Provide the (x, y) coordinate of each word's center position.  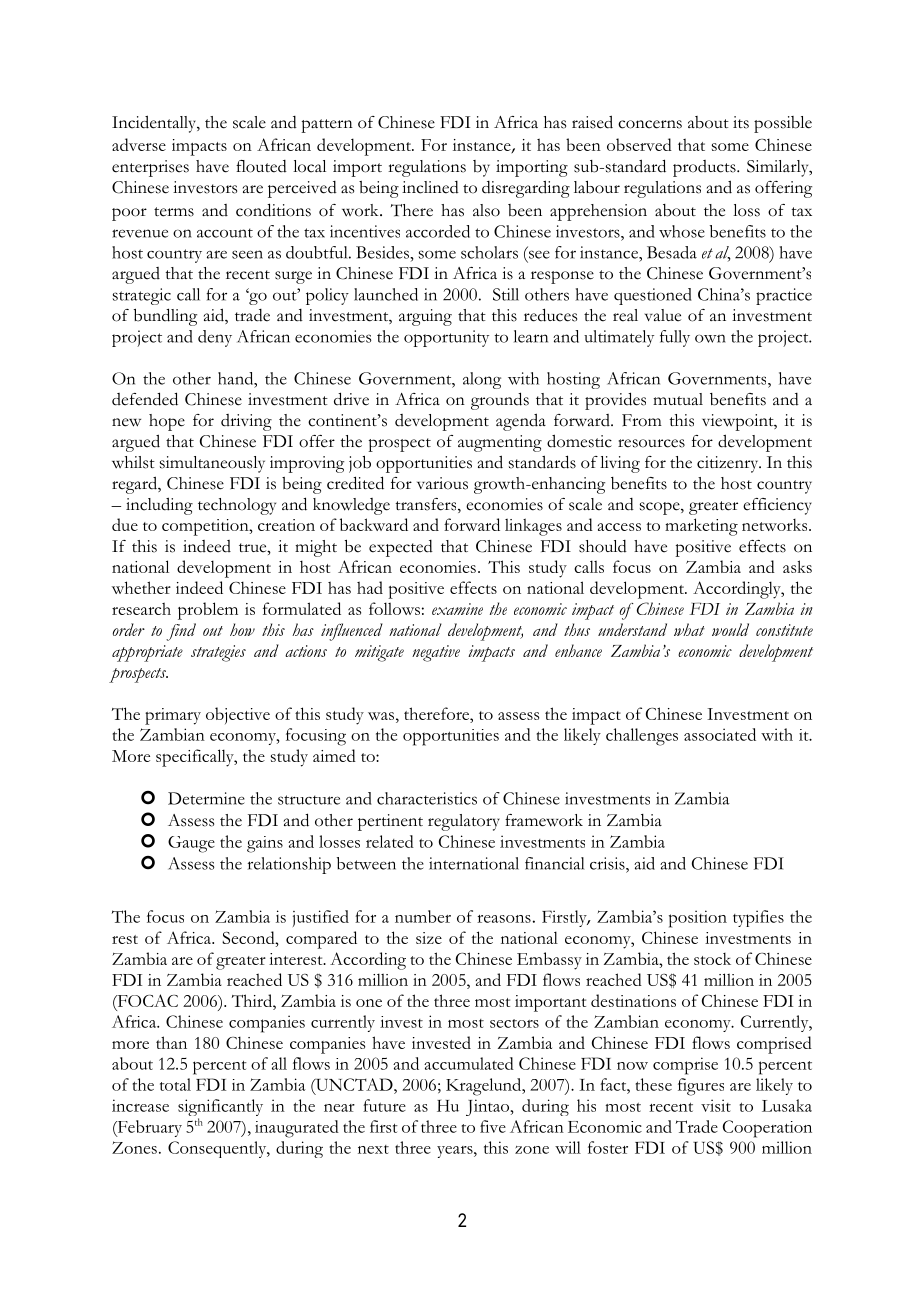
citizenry (729, 464)
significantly (220, 1109)
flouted (261, 166)
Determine (206, 798)
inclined (430, 187)
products (705, 168)
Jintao (487, 1107)
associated (720, 734)
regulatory (464, 822)
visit (716, 1105)
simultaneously (212, 464)
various (442, 483)
